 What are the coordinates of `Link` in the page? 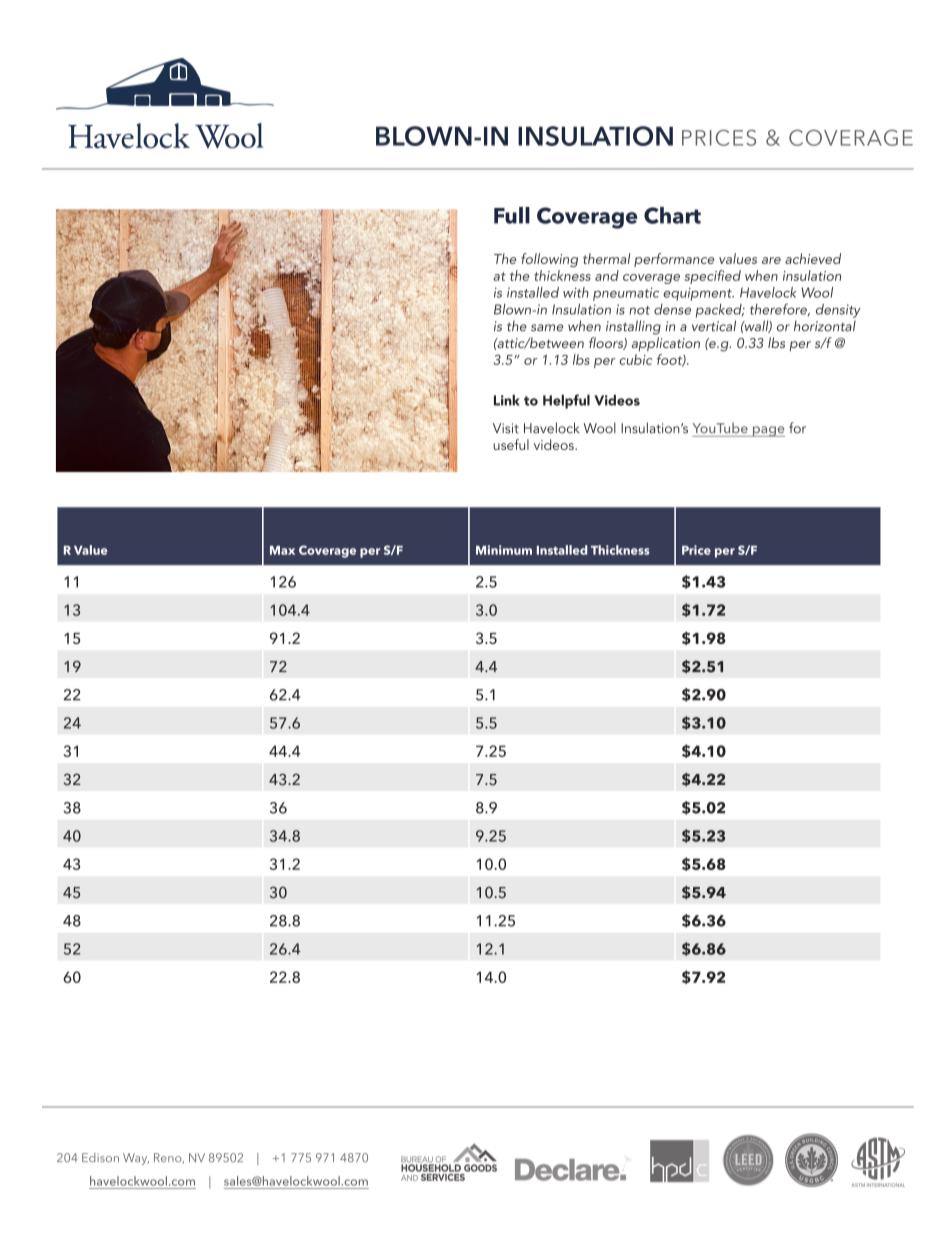 It's located at (507, 400).
